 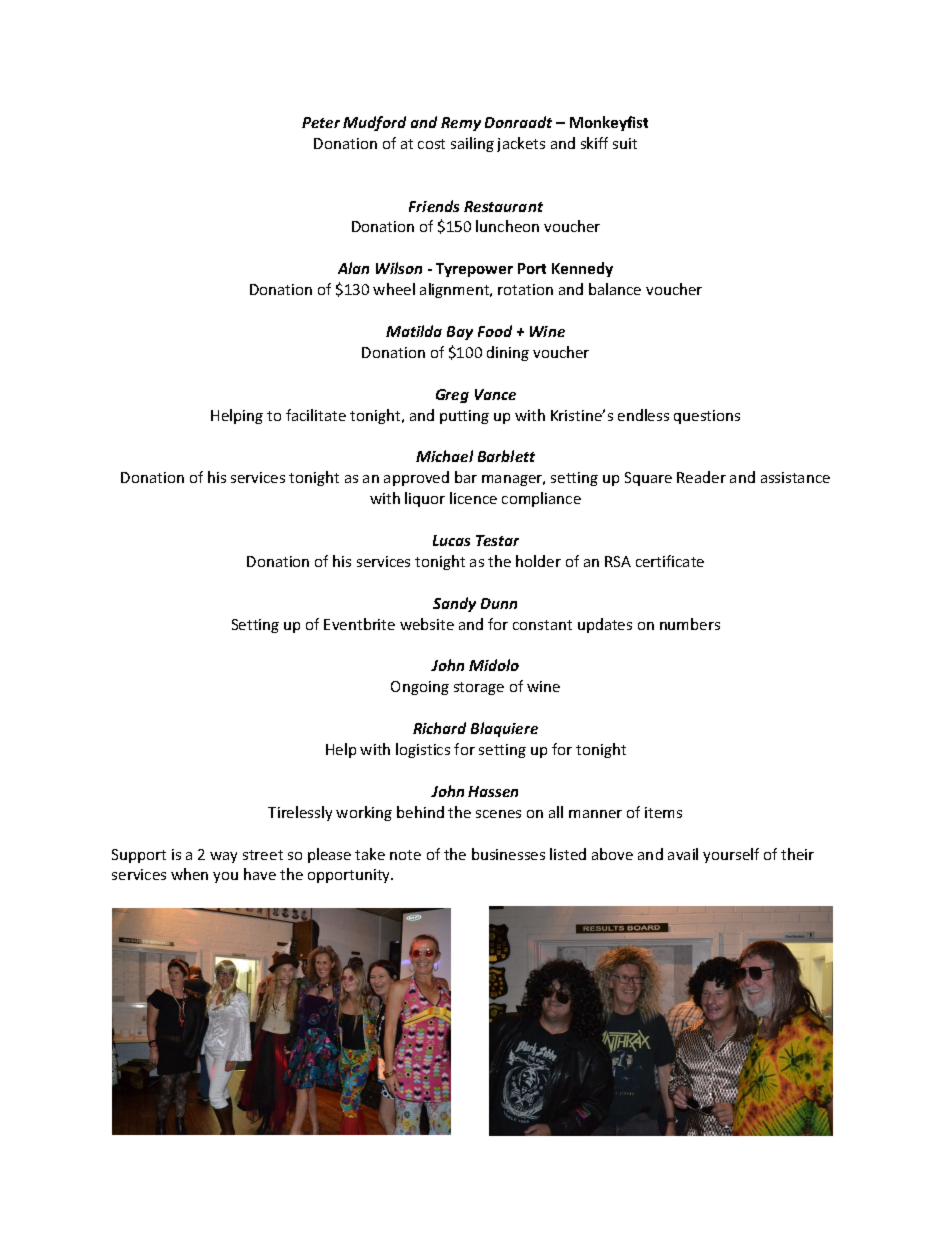 What do you see at coordinates (321, 122) in the screenshot?
I see `Peter` at bounding box center [321, 122].
